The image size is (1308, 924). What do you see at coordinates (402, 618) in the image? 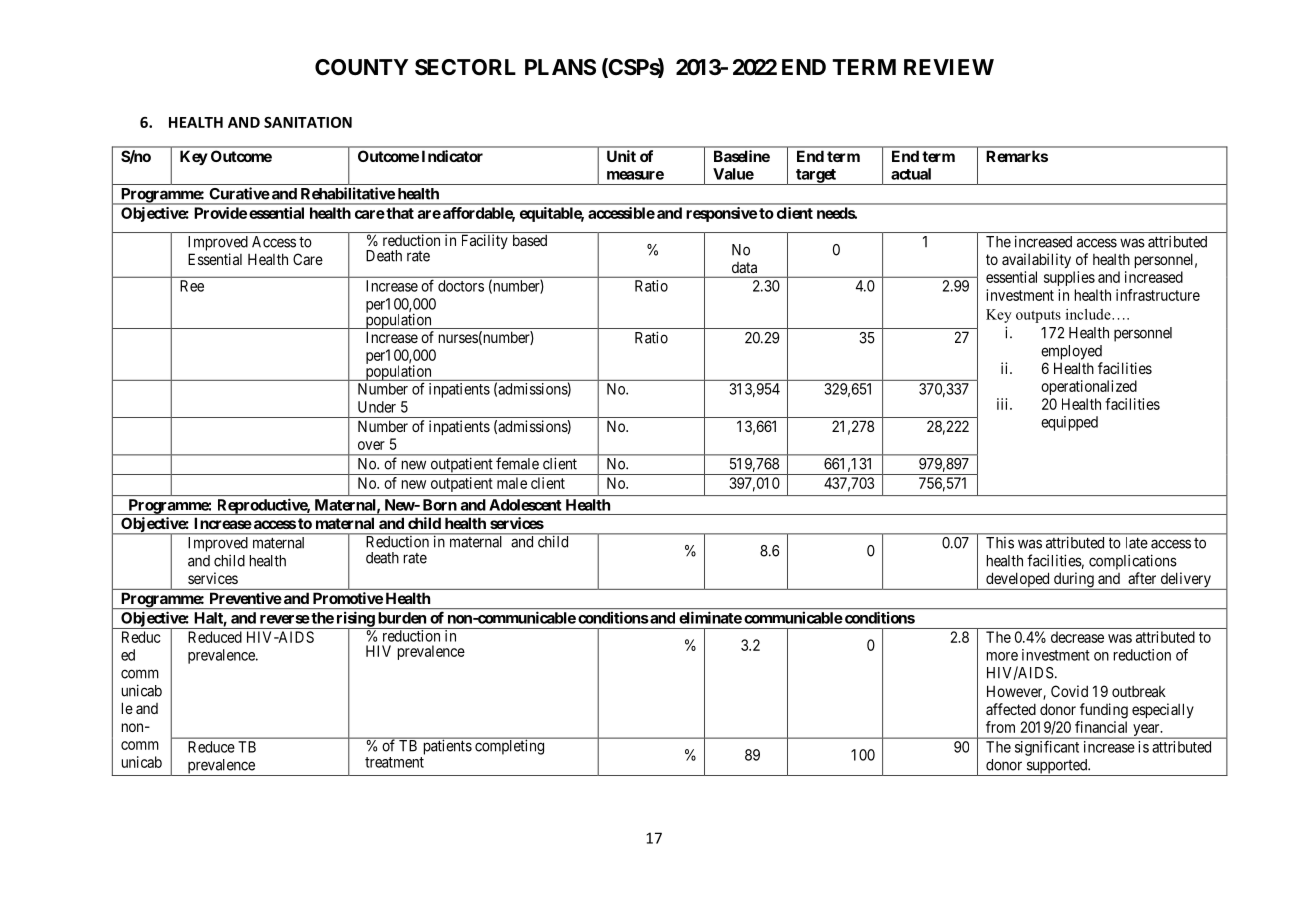
I see `burden` at bounding box center [402, 618].
